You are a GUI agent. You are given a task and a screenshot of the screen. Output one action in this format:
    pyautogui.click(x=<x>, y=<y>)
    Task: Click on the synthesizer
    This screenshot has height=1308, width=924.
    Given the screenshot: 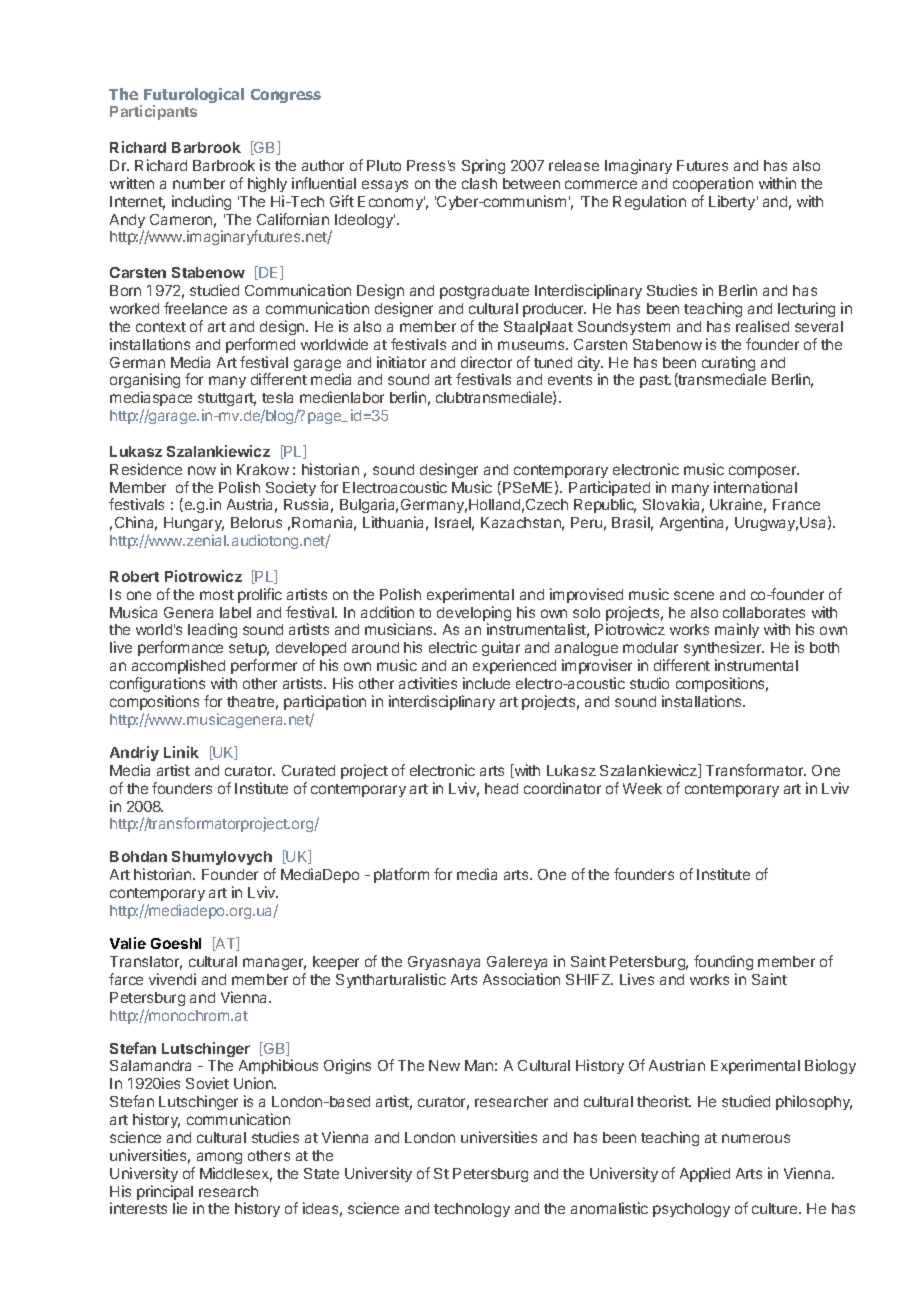 What is the action you would take?
    pyautogui.click(x=724, y=650)
